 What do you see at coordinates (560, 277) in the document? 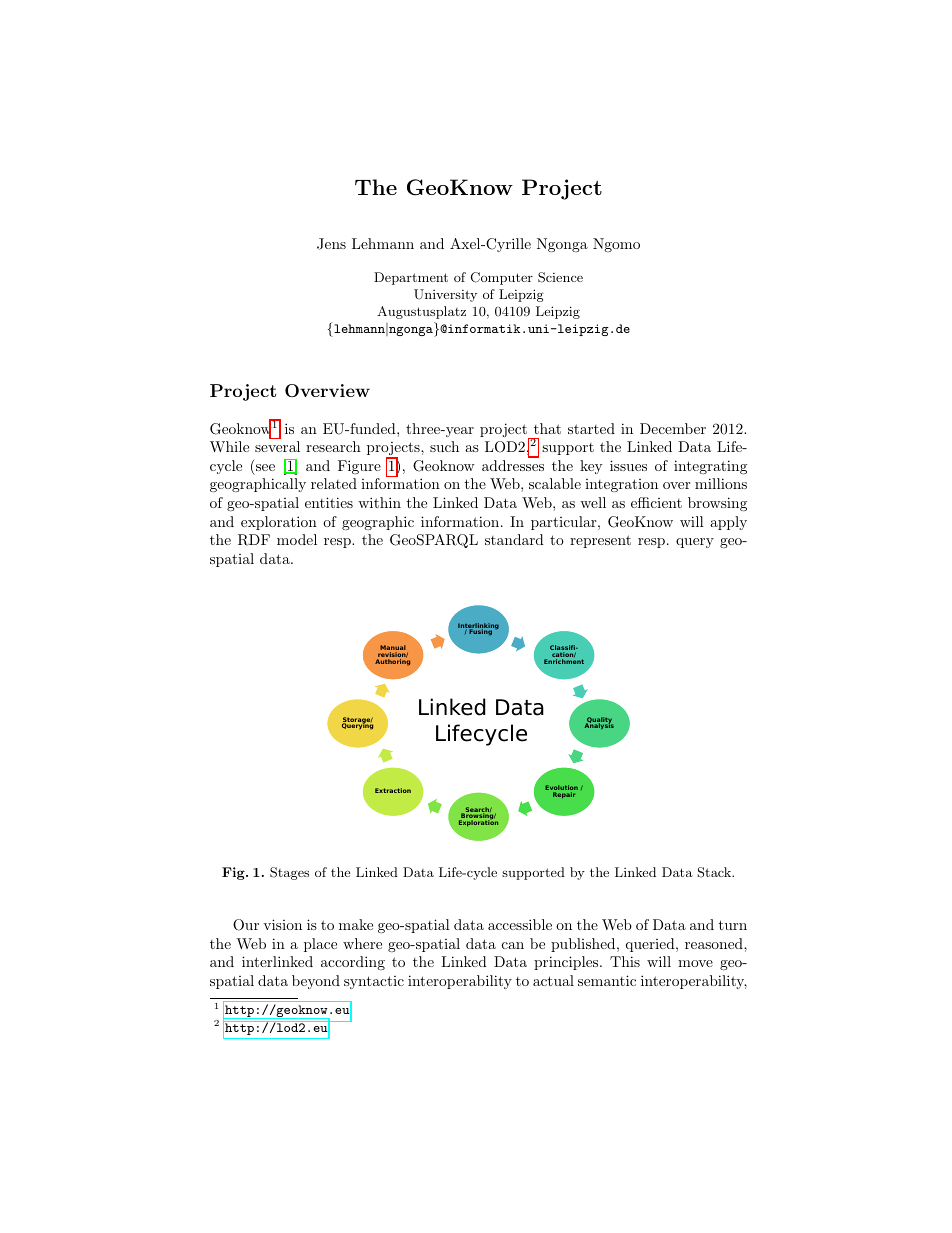
I see `Science` at bounding box center [560, 277].
